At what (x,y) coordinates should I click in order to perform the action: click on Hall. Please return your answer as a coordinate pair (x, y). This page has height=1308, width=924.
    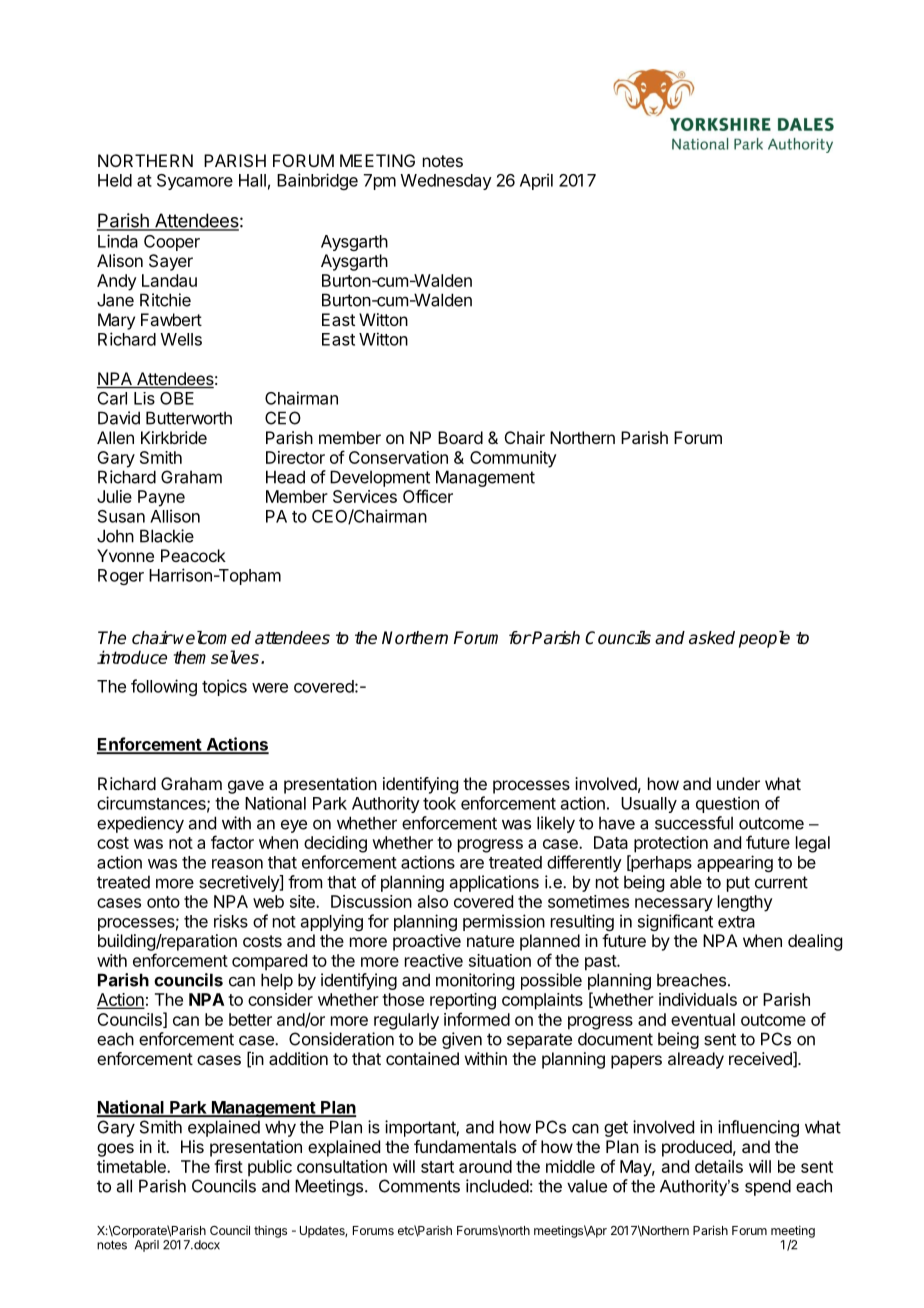
    Looking at the image, I should click on (252, 180).
